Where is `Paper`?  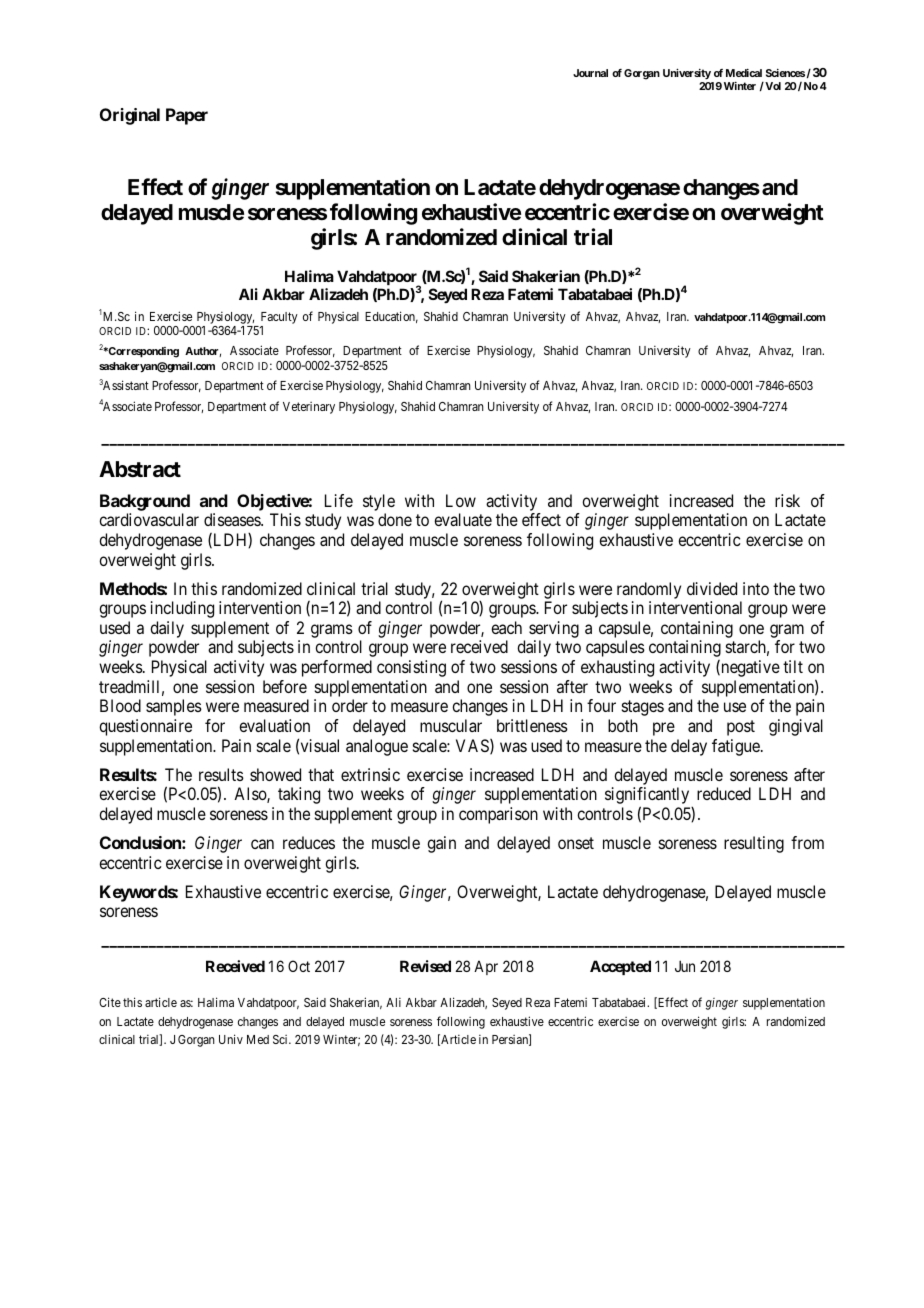 Paper is located at coordinates (187, 116).
